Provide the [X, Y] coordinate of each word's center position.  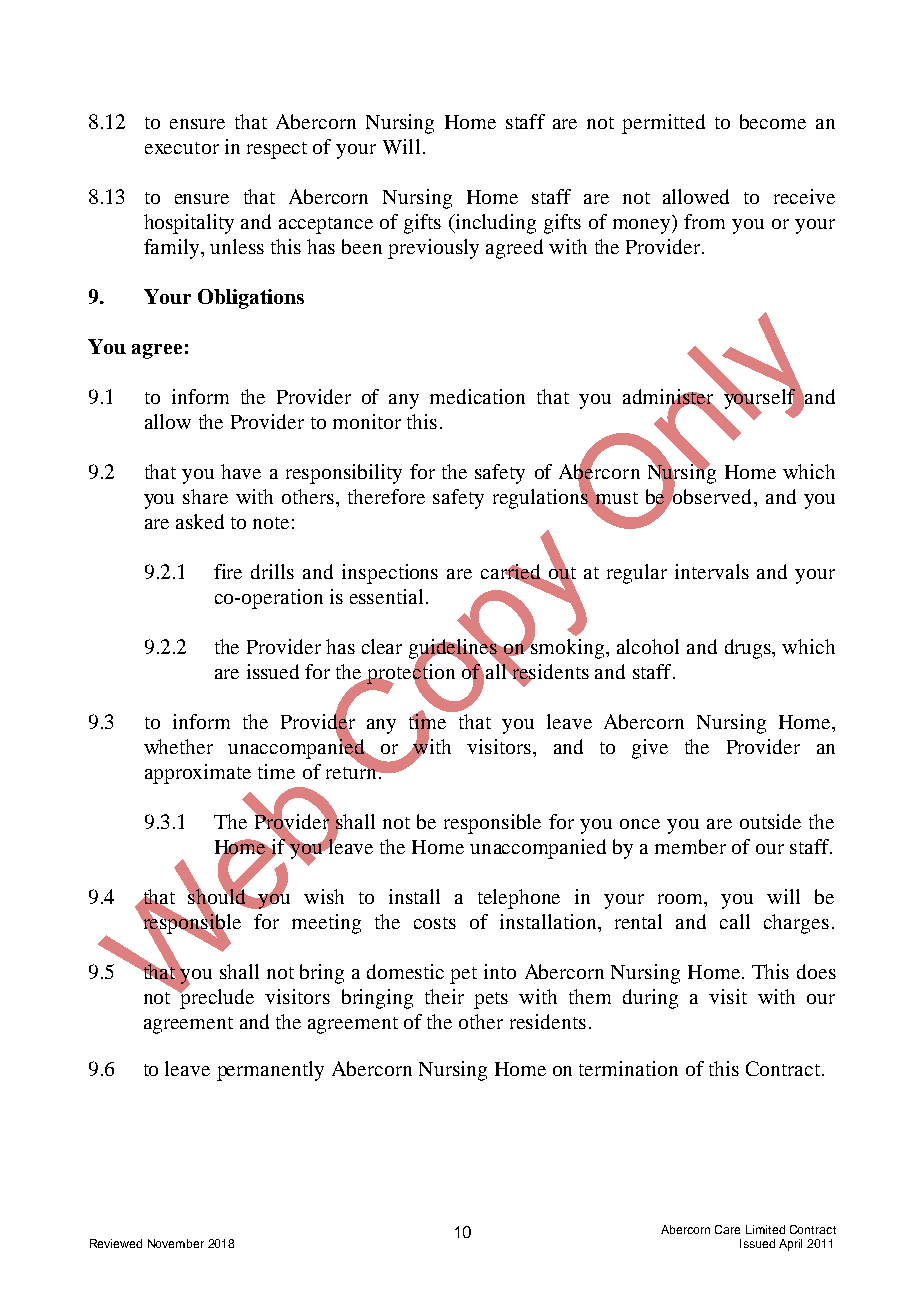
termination [628, 1068]
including [495, 224]
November [176, 1243]
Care [727, 1229]
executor [182, 148]
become [773, 121]
